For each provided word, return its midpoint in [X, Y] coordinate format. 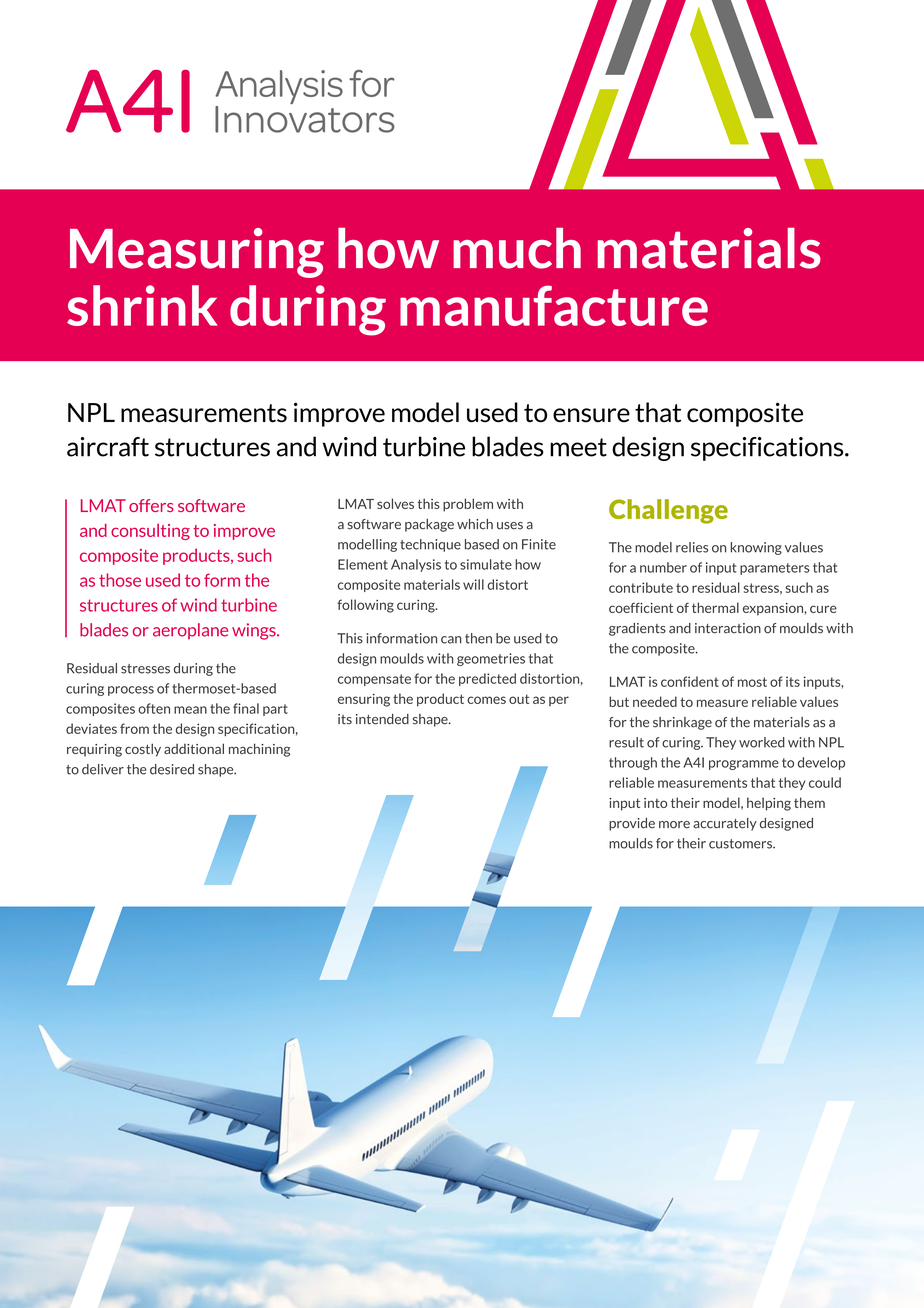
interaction [728, 628]
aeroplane [190, 631]
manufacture [554, 305]
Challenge [668, 511]
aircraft [108, 447]
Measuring [197, 253]
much [517, 248]
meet [578, 447]
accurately [725, 824]
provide [632, 824]
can [451, 640]
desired [172, 769]
